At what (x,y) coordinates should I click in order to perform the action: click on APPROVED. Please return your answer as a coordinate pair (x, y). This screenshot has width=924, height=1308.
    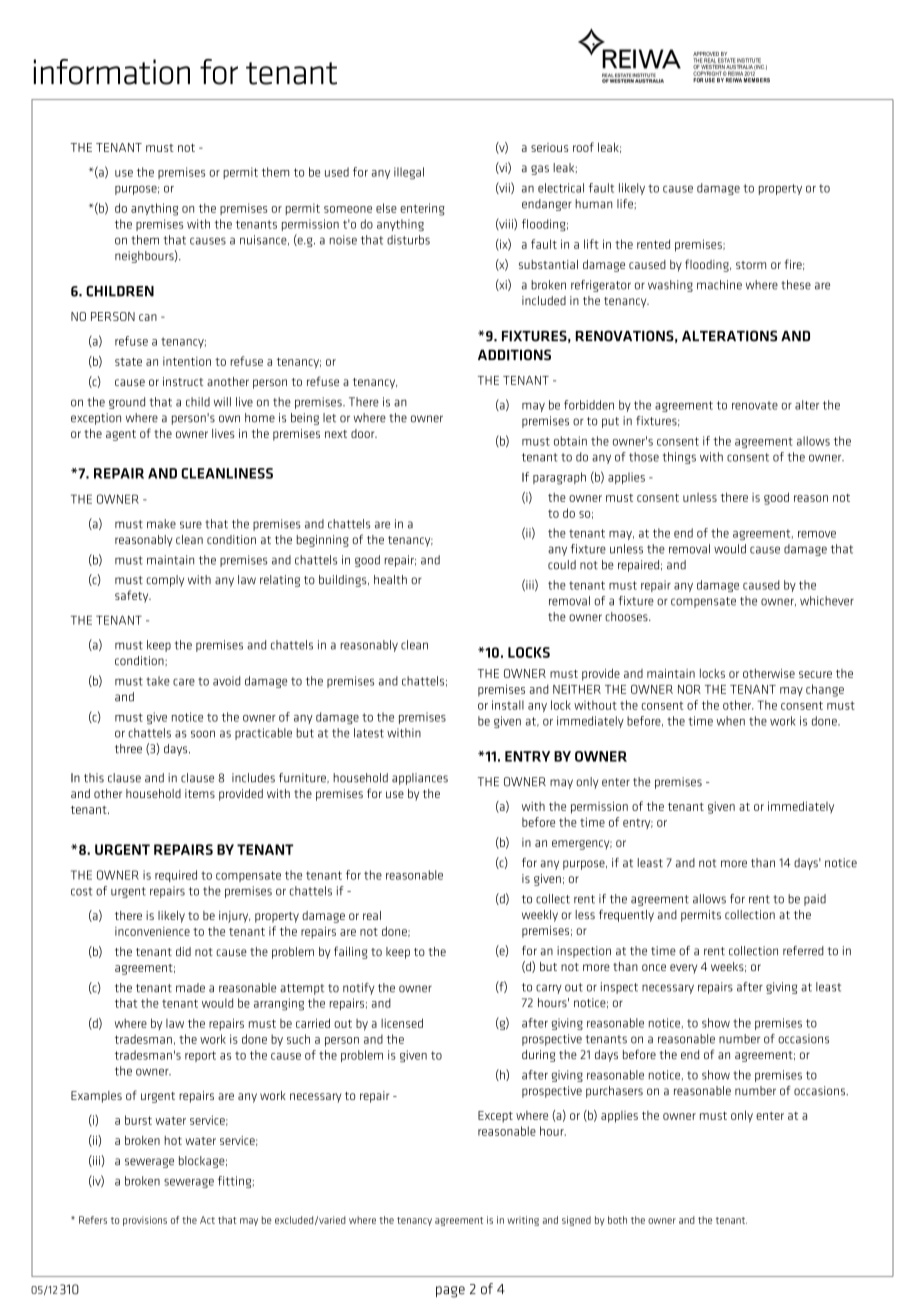
    Looking at the image, I should click on (706, 54).
